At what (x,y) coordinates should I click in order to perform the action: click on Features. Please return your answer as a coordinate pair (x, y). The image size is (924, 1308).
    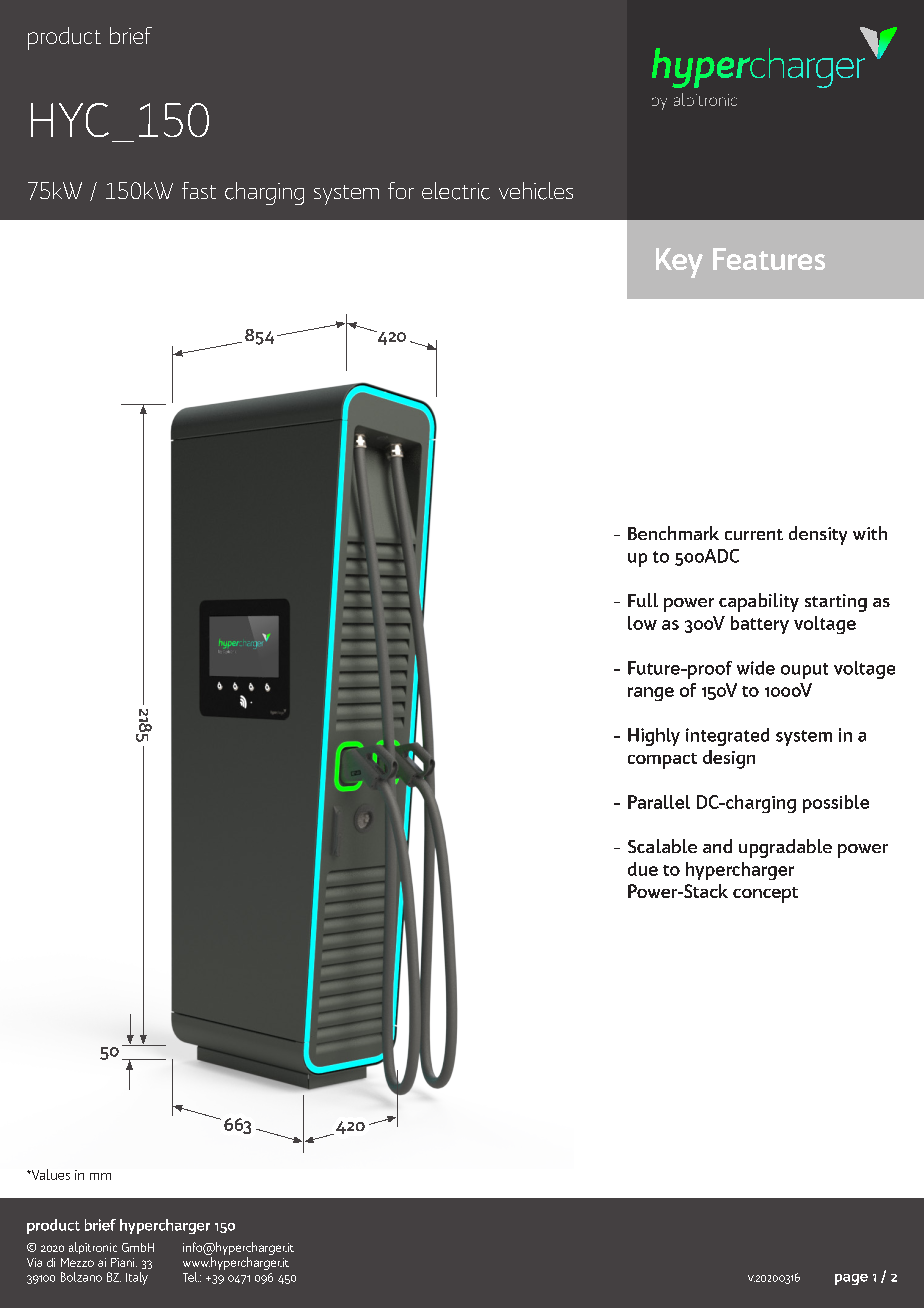
    Looking at the image, I should click on (769, 259).
